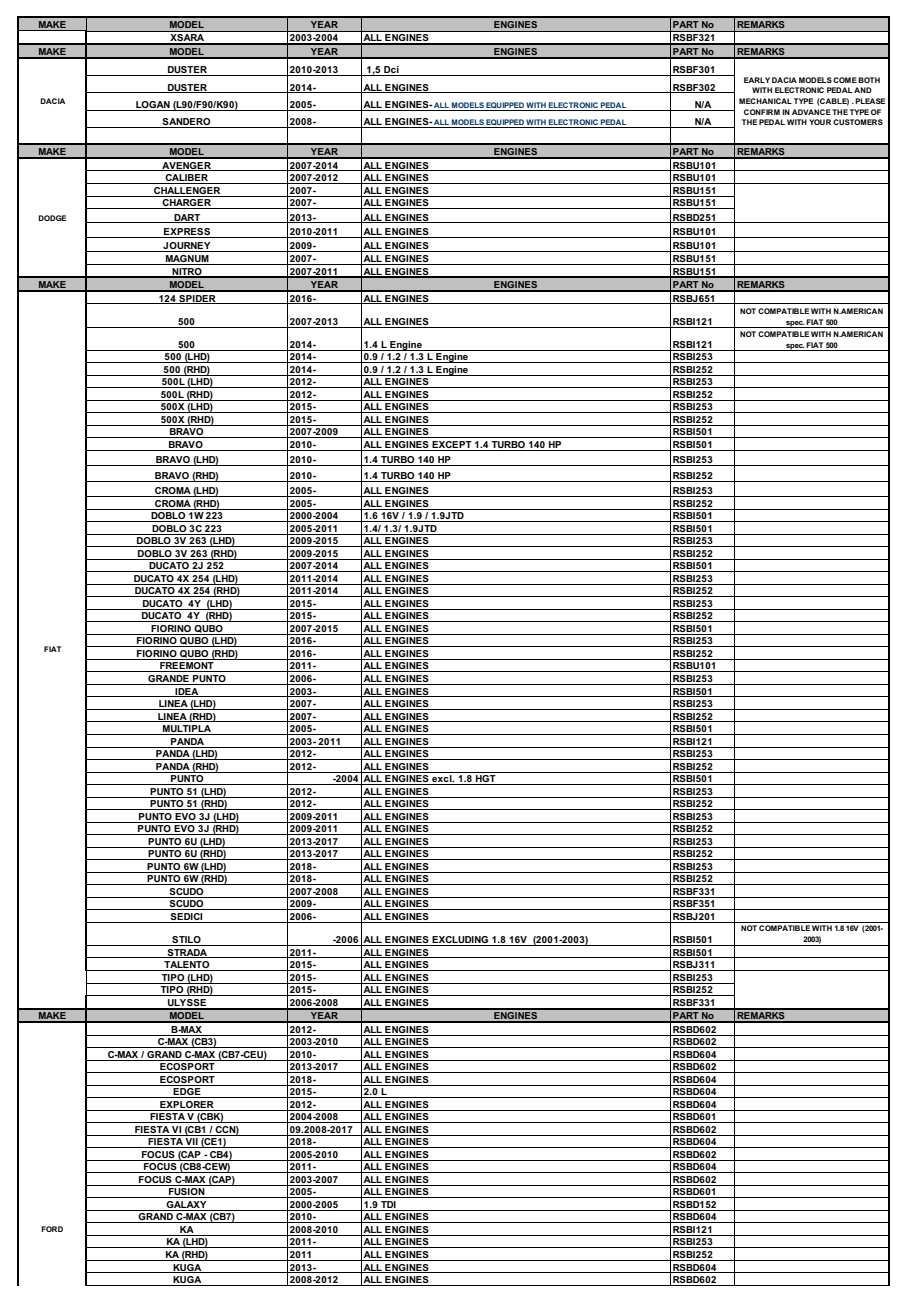 The height and width of the screenshot is (1308, 924). I want to click on GALAXY, so click(186, 1206).
